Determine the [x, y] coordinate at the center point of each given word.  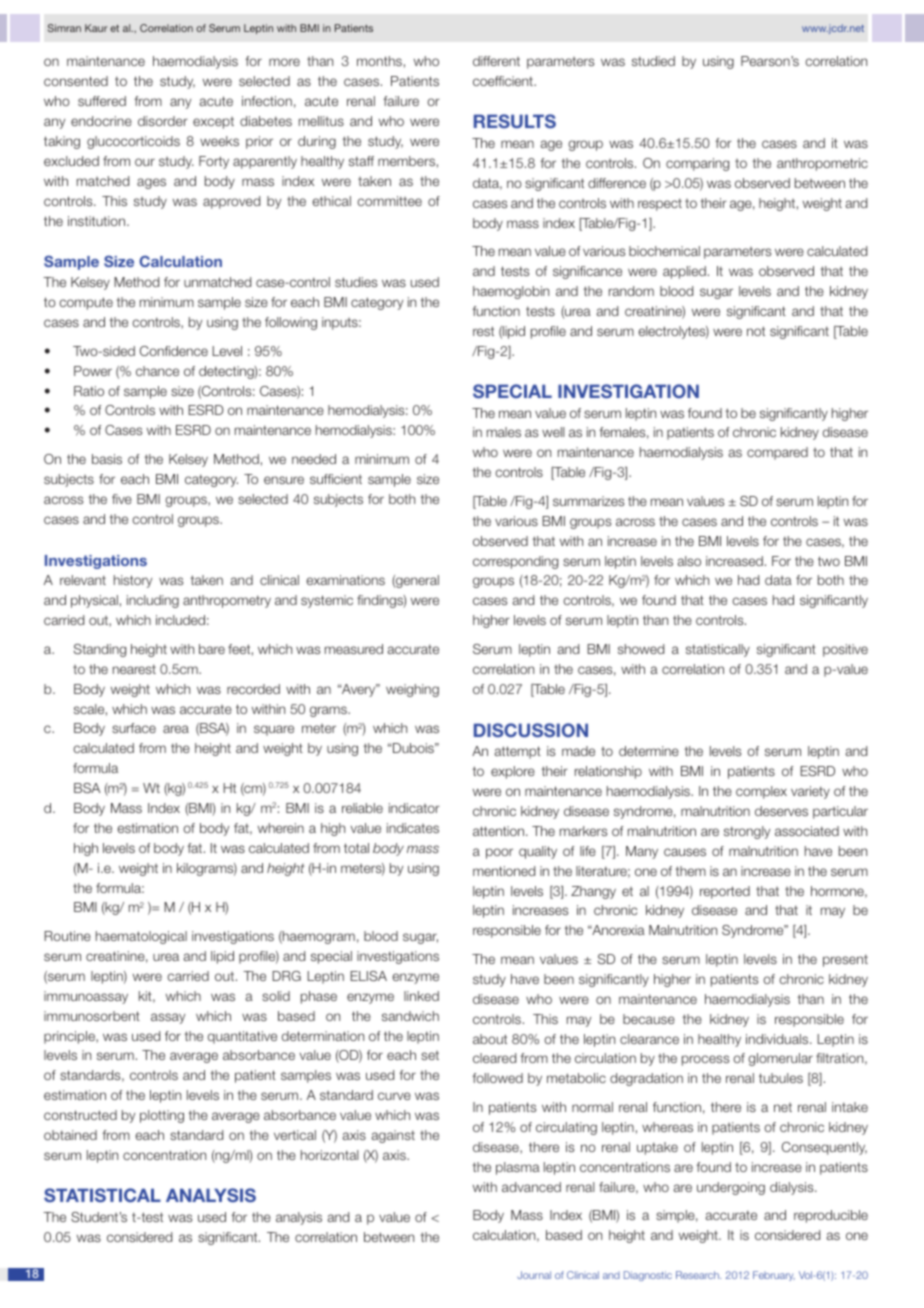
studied [653, 61]
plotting [162, 1116]
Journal [534, 1275]
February [774, 1276]
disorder [163, 121]
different [496, 61]
